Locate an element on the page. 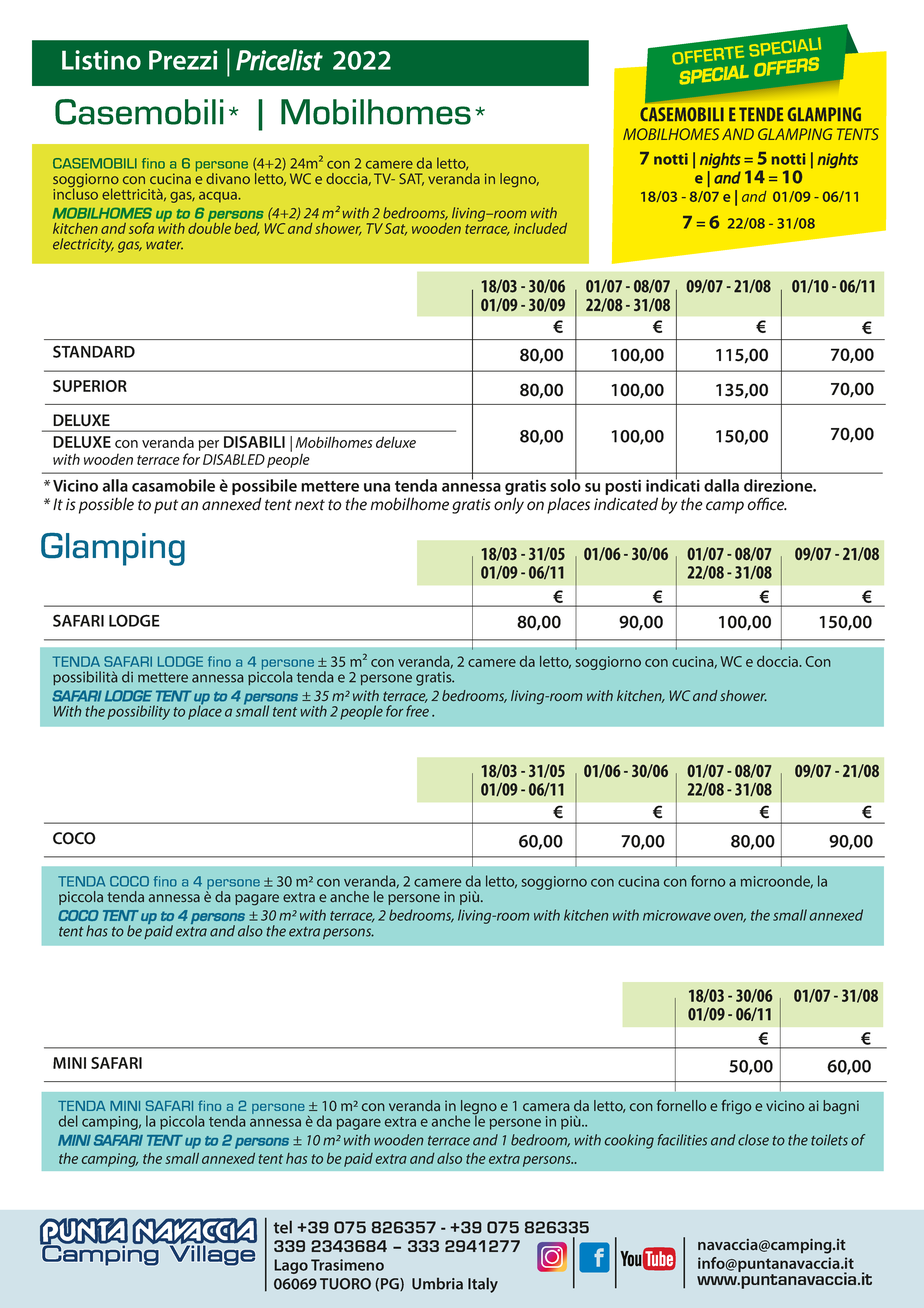  close is located at coordinates (753, 1140).
